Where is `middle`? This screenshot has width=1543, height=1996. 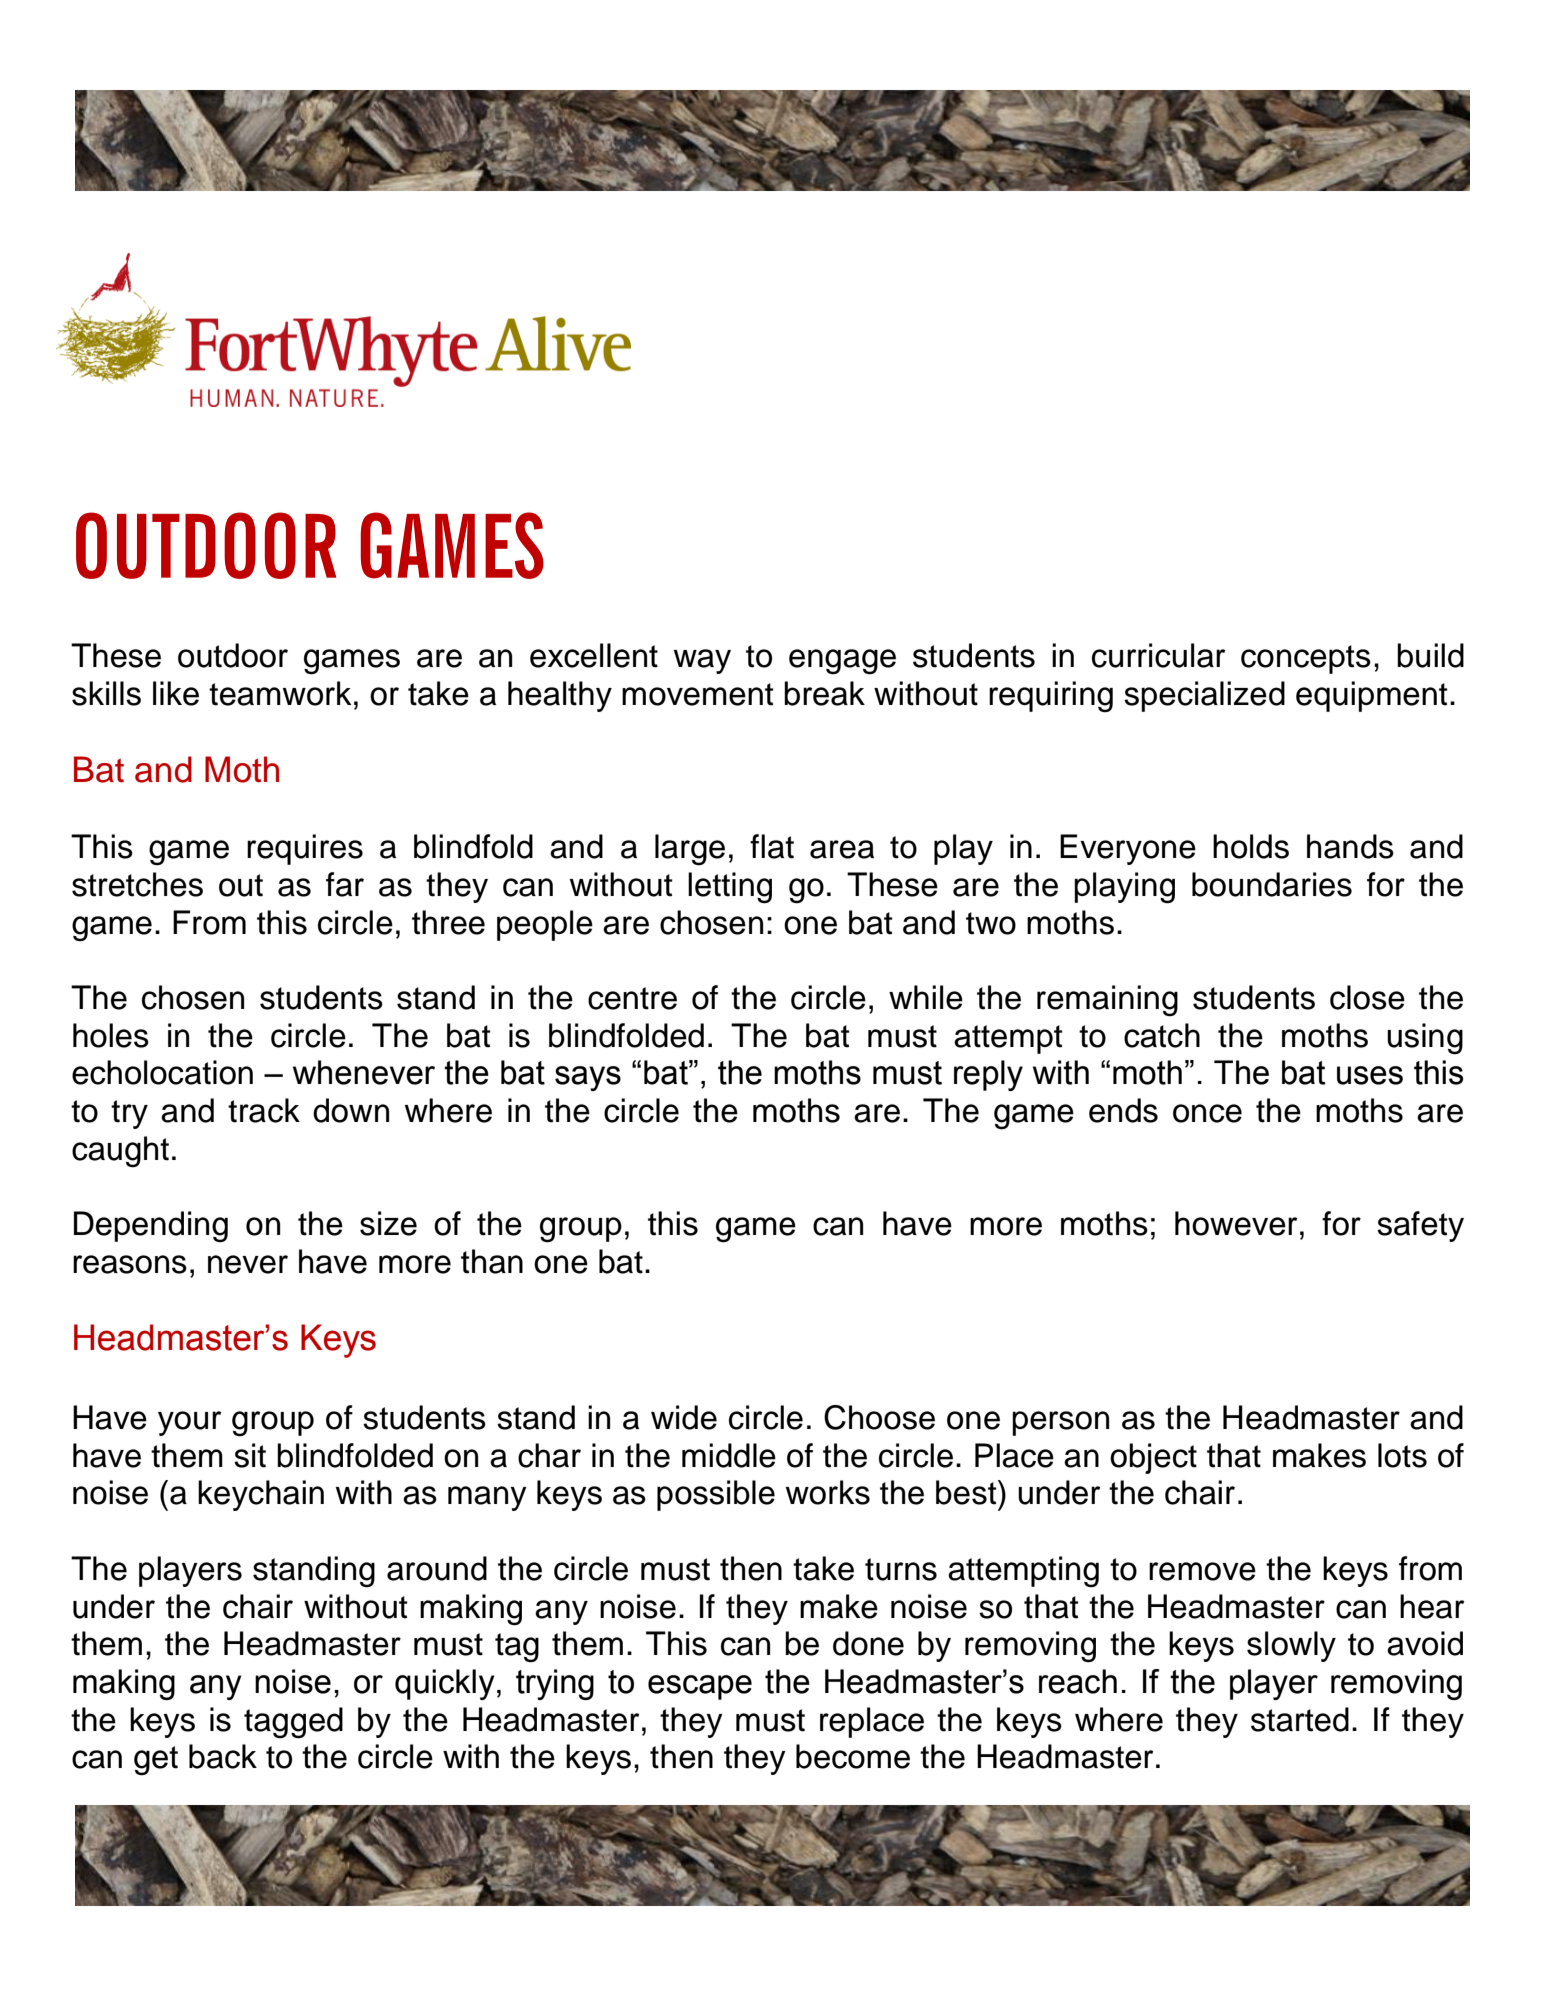 middle is located at coordinates (729, 1455).
